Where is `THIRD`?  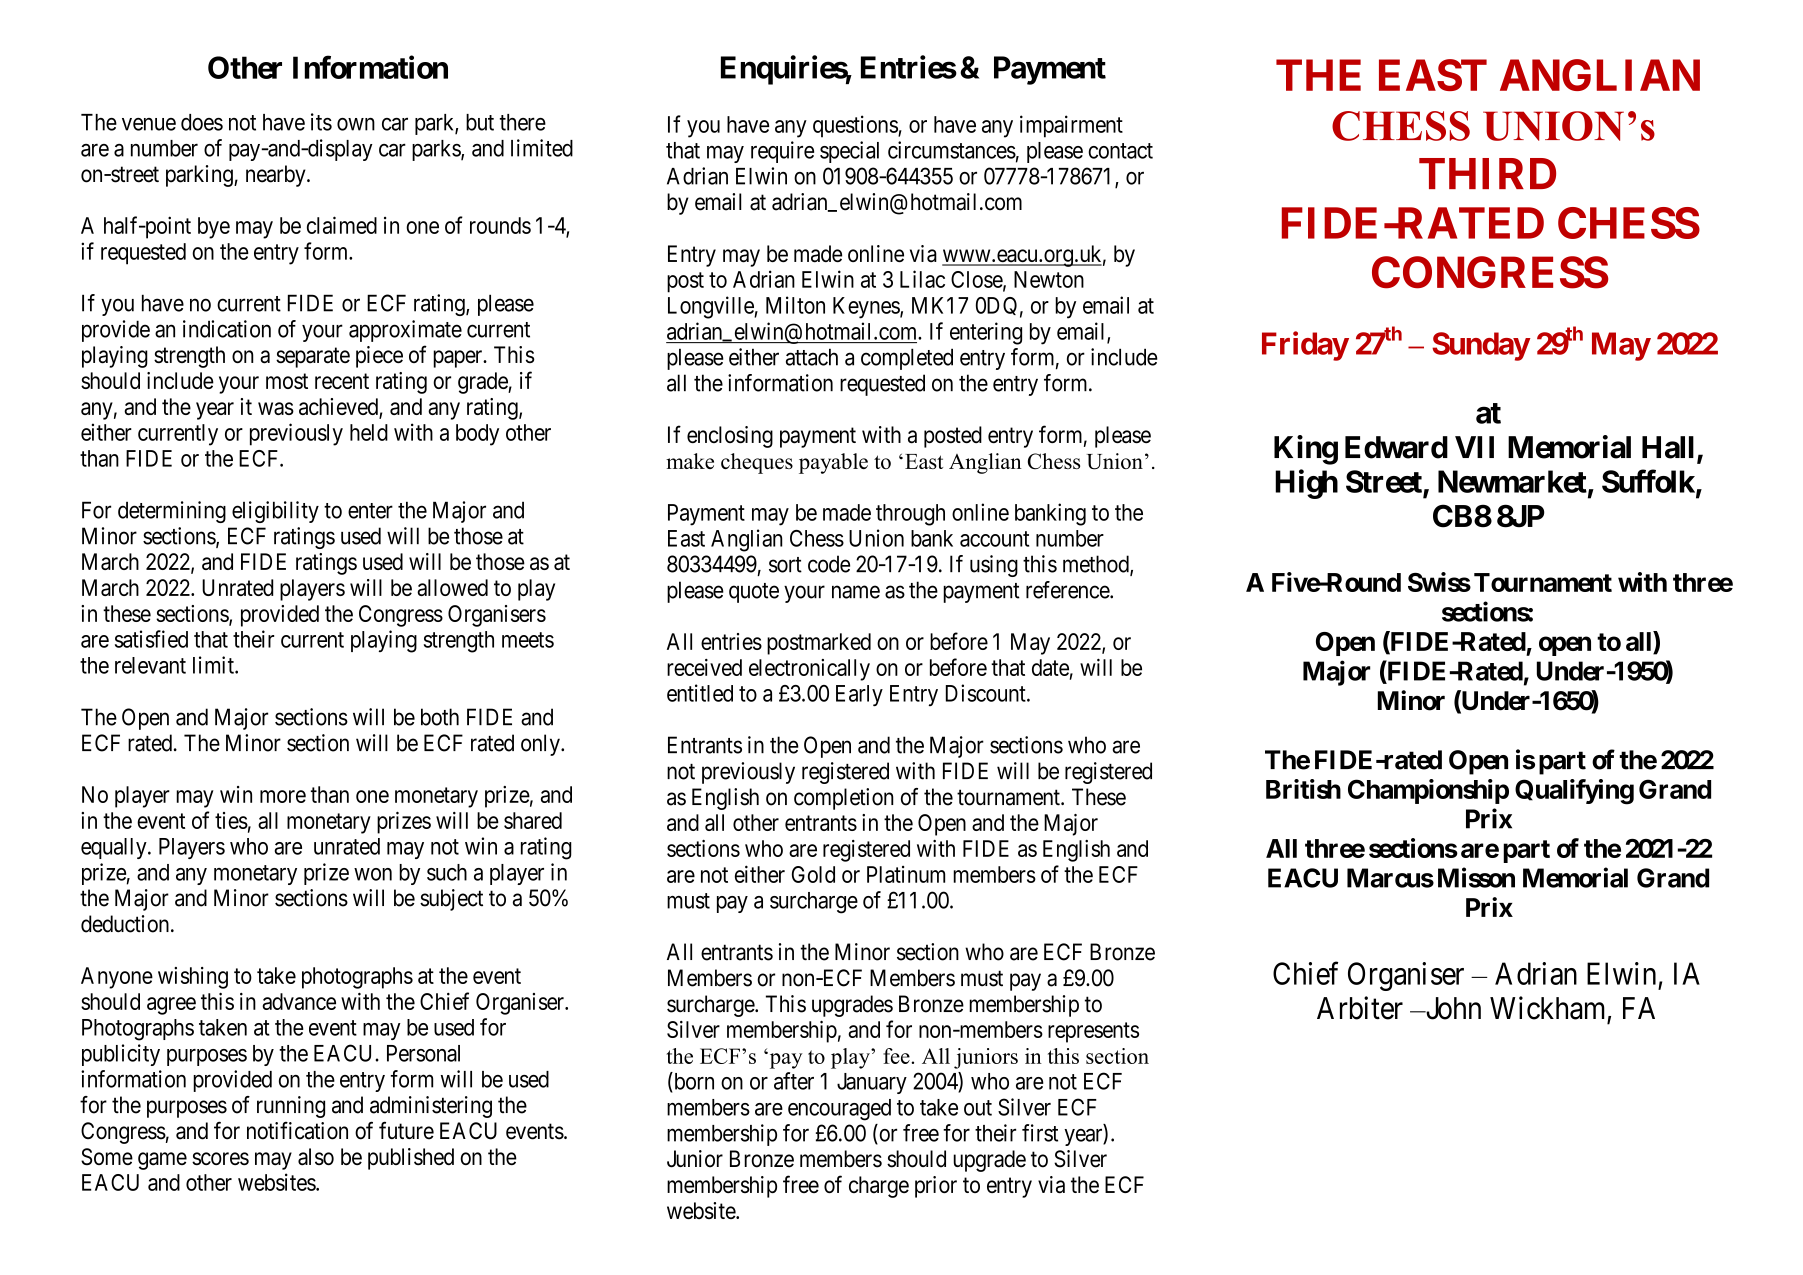
THIRD is located at coordinates (1487, 173).
